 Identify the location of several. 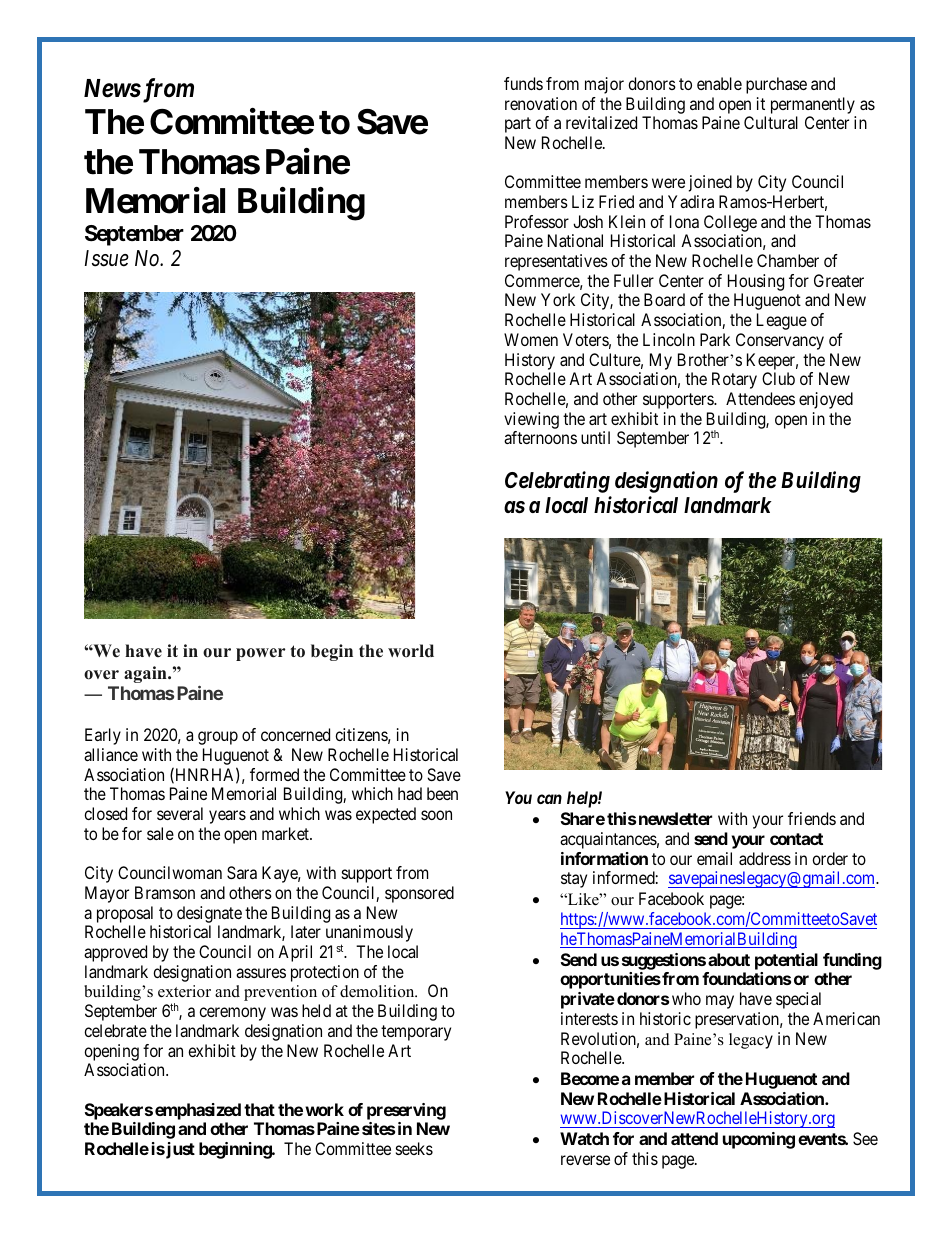
(180, 813).
